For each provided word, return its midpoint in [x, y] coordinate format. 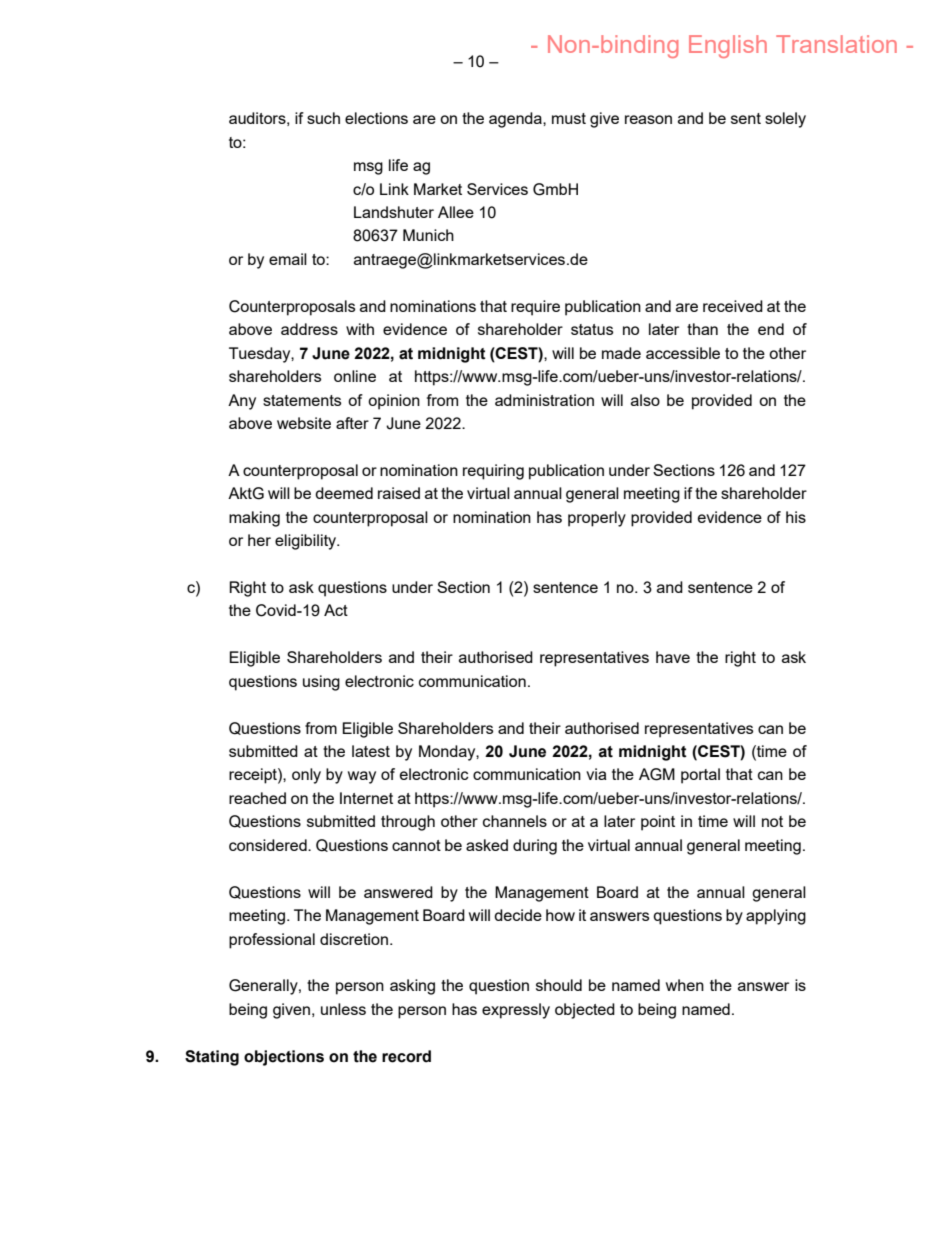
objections [284, 1058]
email [288, 259]
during [535, 847]
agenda [516, 120]
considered [269, 845]
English [728, 46]
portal [700, 776]
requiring [493, 472]
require [535, 308]
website [304, 423]
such [323, 118]
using [321, 683]
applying [776, 917]
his [796, 517]
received [733, 306]
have [673, 657]
